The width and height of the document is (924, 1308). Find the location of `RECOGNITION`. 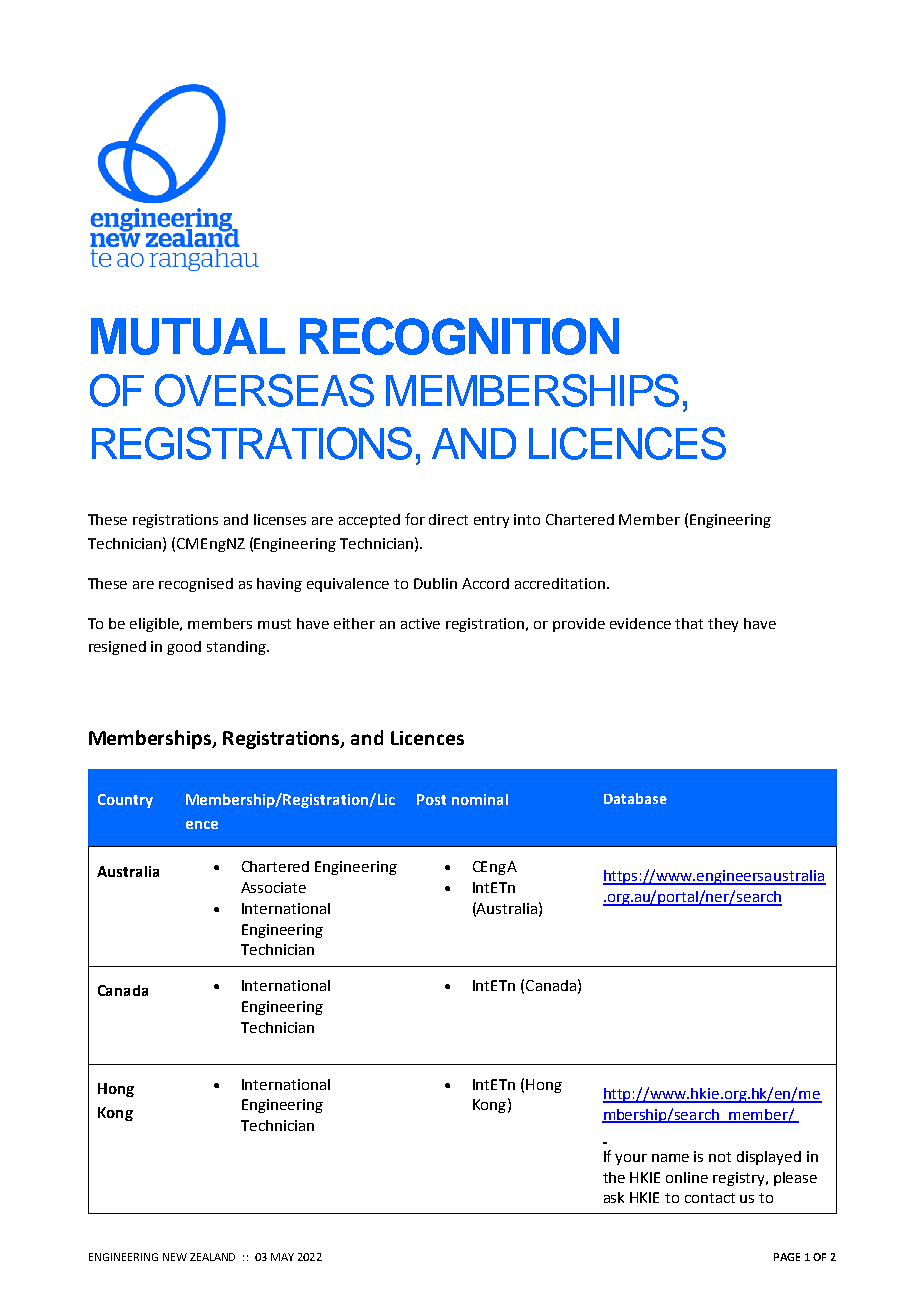

RECOGNITION is located at coordinates (459, 336).
